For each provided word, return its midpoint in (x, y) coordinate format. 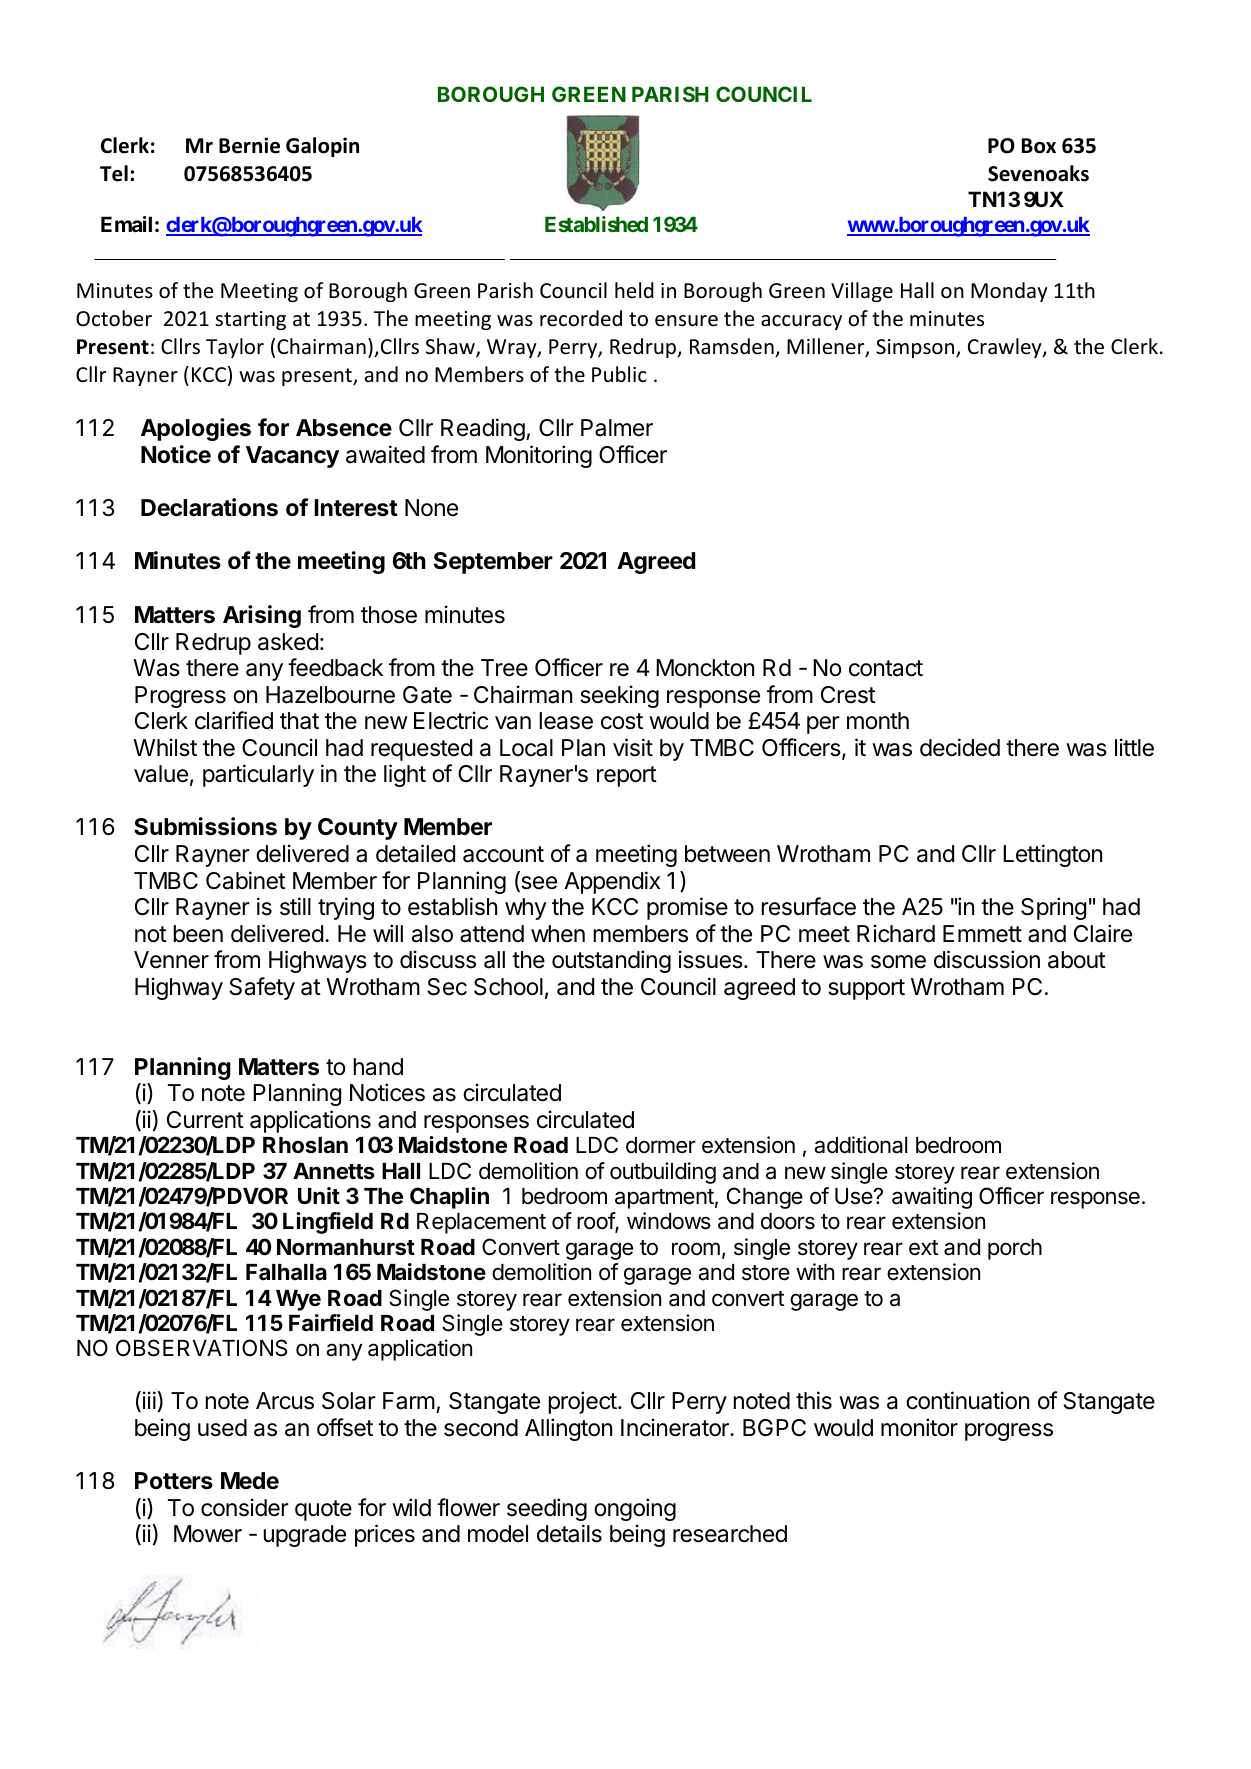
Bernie (249, 145)
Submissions (205, 826)
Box (1039, 146)
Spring (1053, 908)
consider (245, 1507)
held (634, 290)
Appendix (612, 882)
